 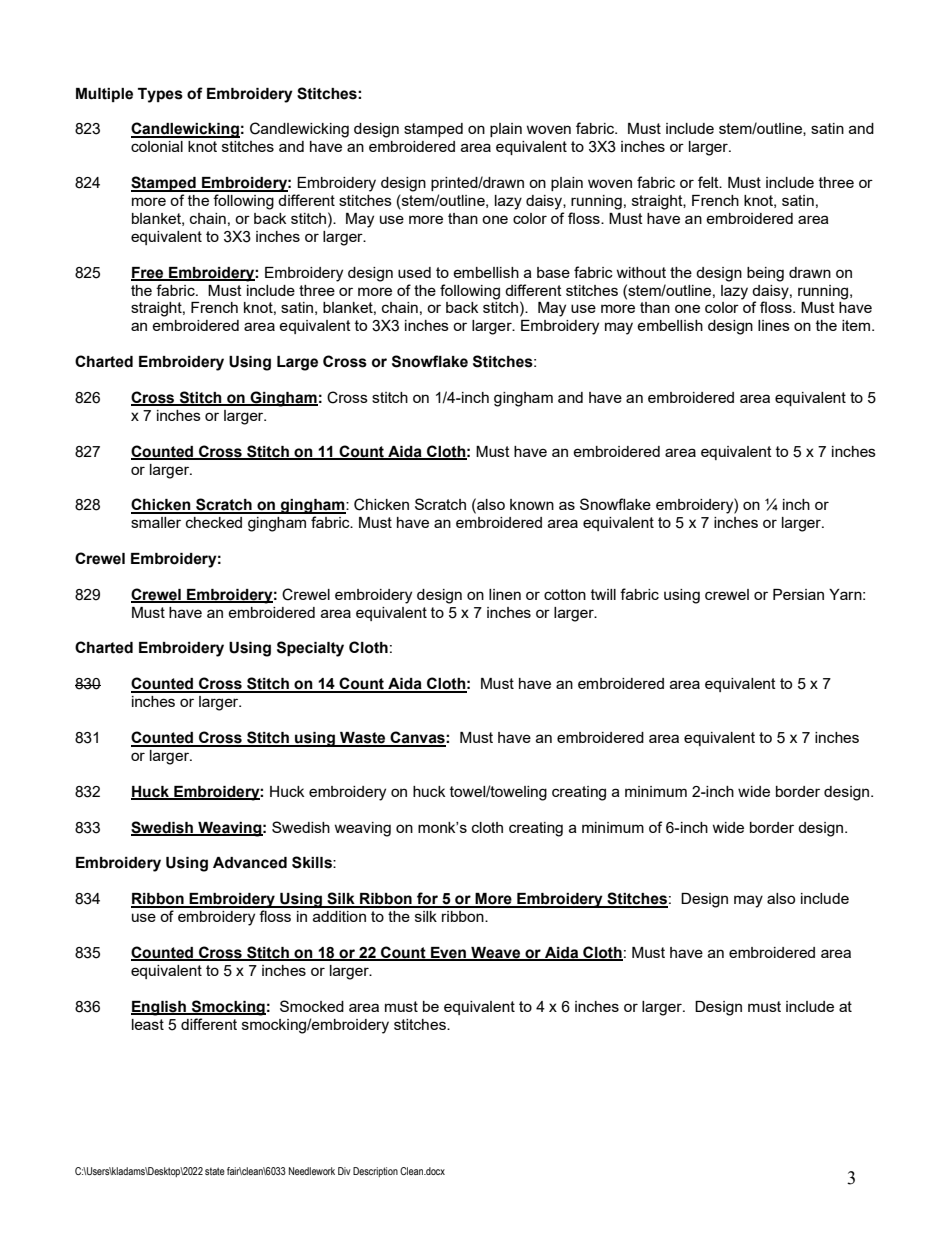 What do you see at coordinates (532, 504) in the screenshot?
I see `known` at bounding box center [532, 504].
